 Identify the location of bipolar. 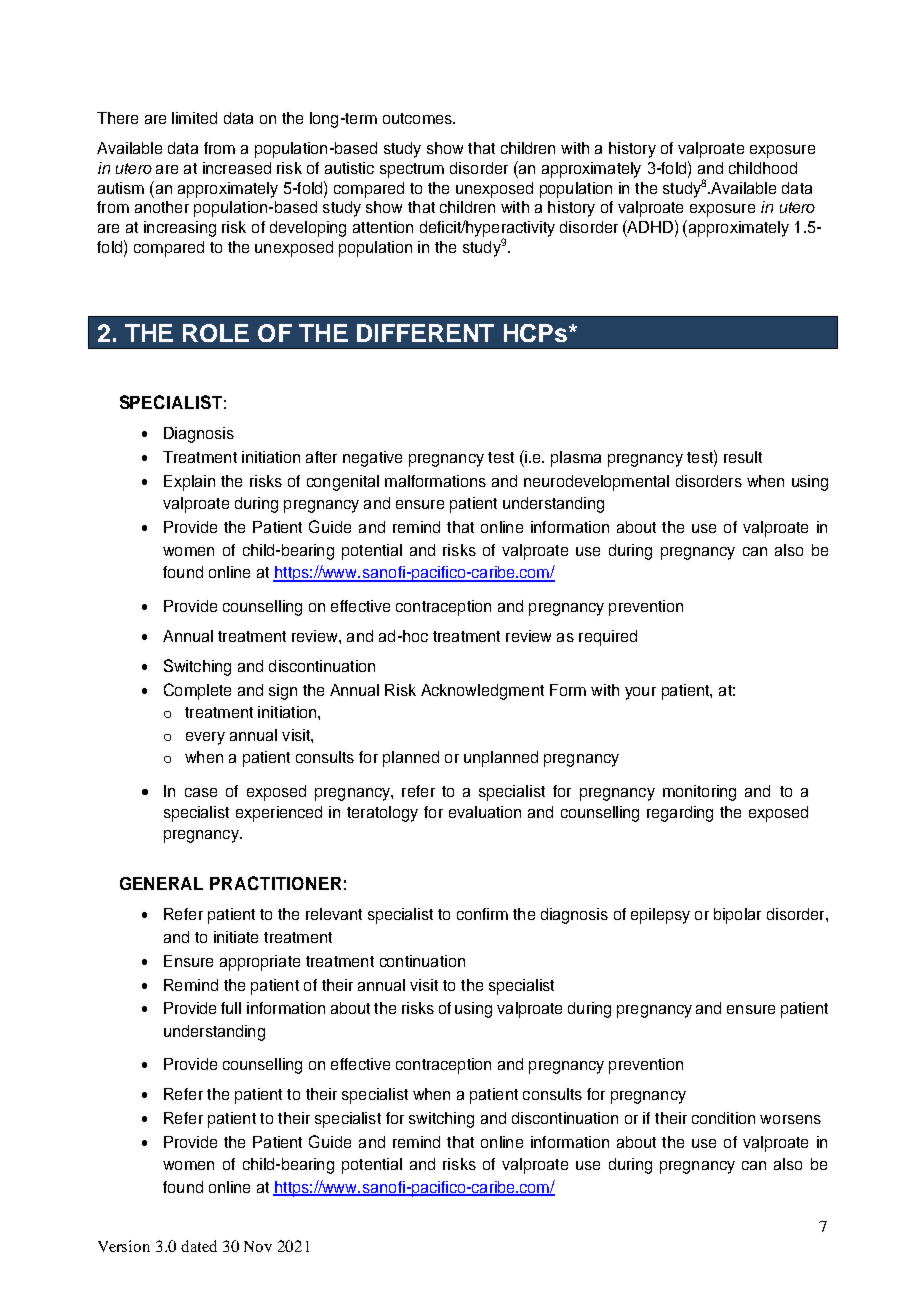
(737, 916).
